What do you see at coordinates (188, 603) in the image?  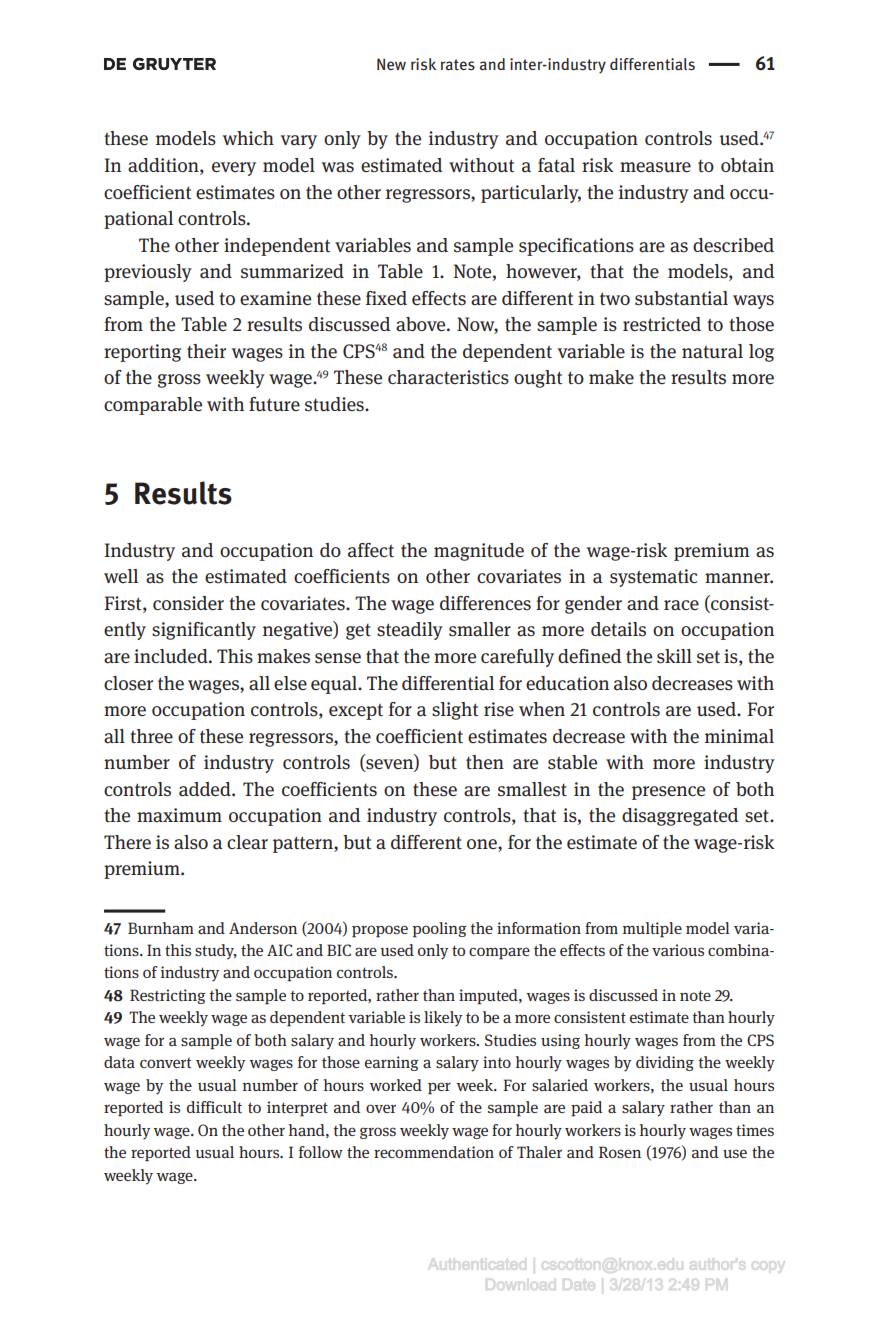 I see `consider` at bounding box center [188, 603].
